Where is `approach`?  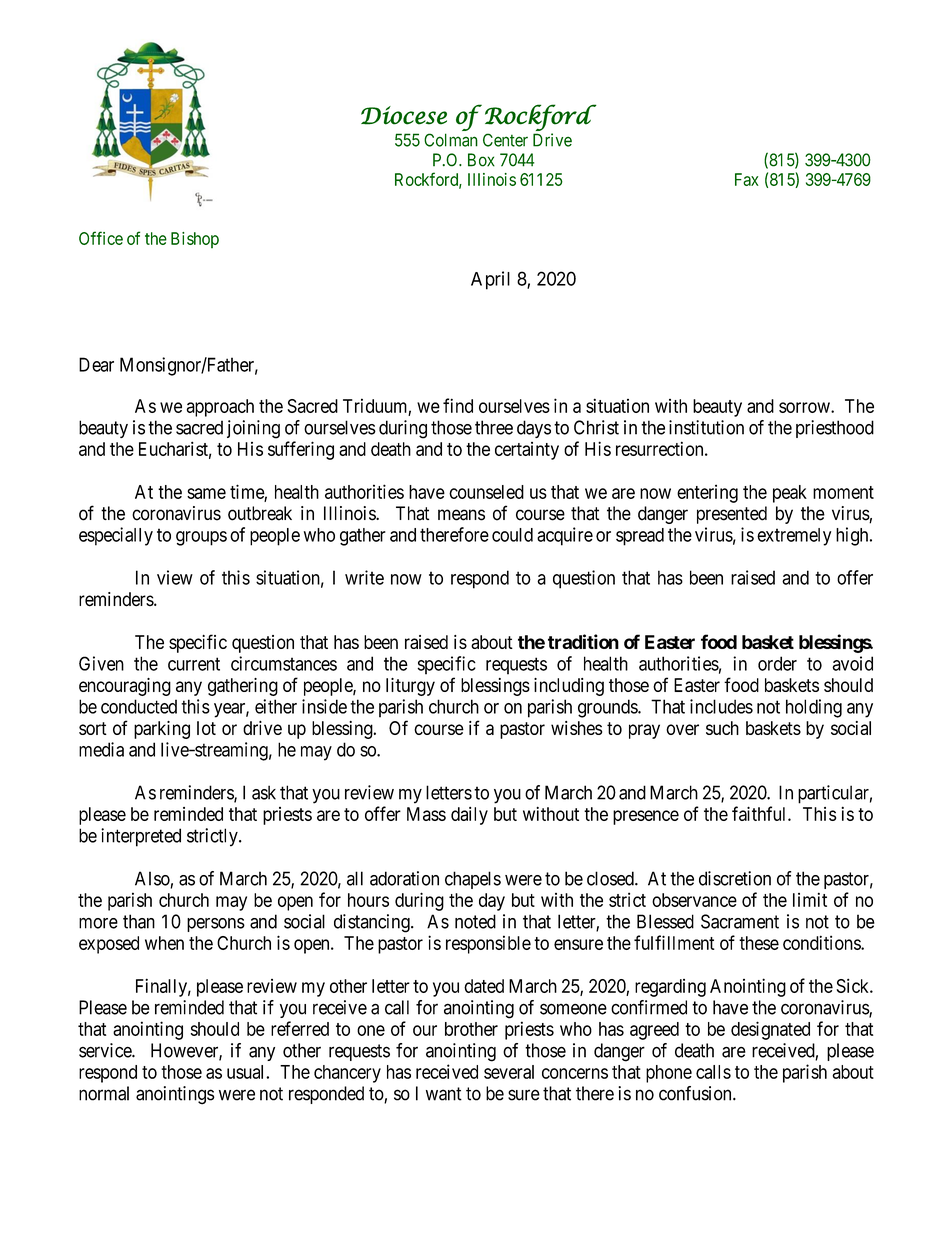
approach is located at coordinates (220, 408).
